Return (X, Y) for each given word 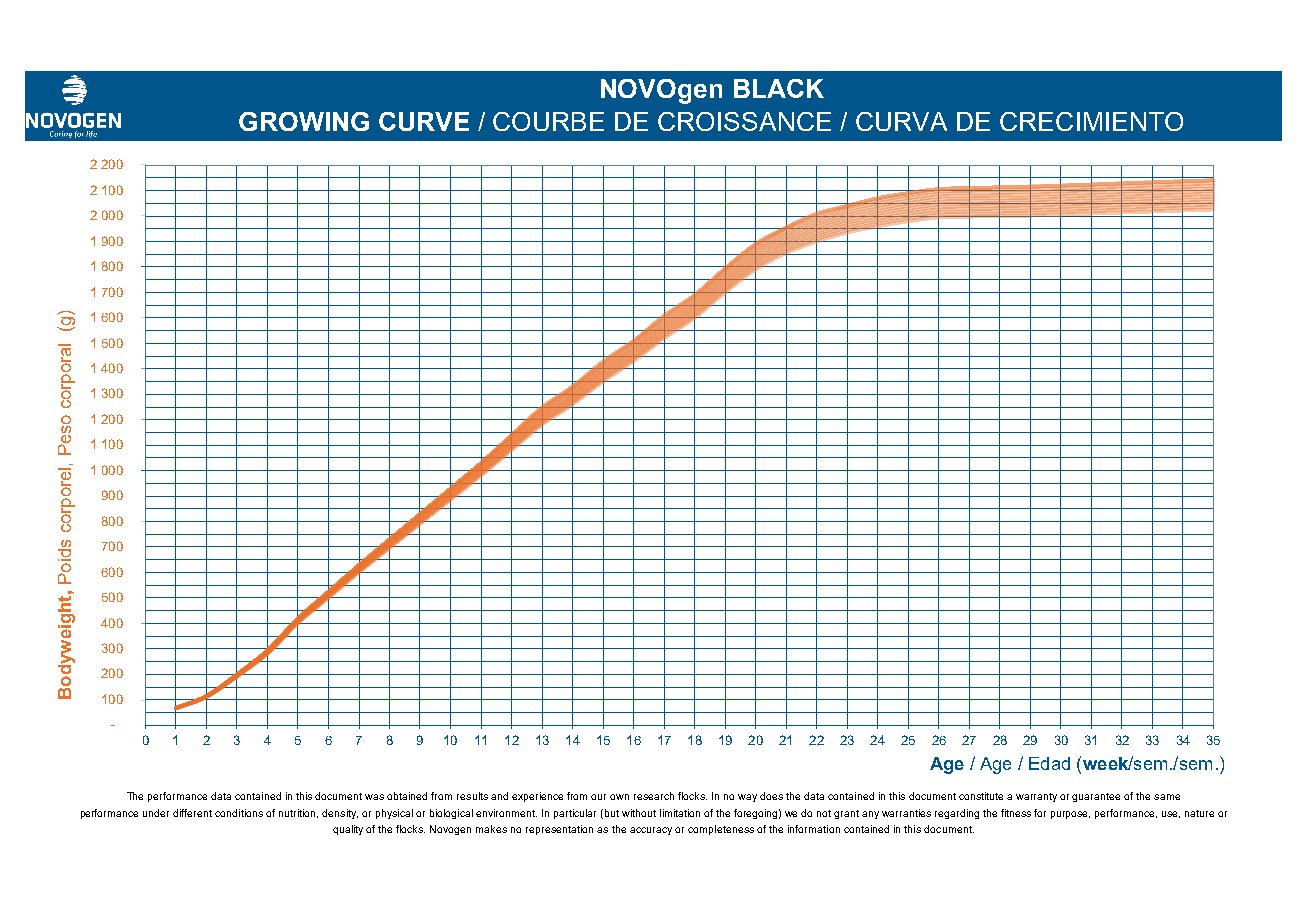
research (654, 796)
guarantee (1096, 797)
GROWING (304, 121)
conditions (239, 813)
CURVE (424, 121)
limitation (680, 813)
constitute (981, 796)
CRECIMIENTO (1091, 121)
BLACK (779, 88)
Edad (1049, 763)
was (374, 797)
